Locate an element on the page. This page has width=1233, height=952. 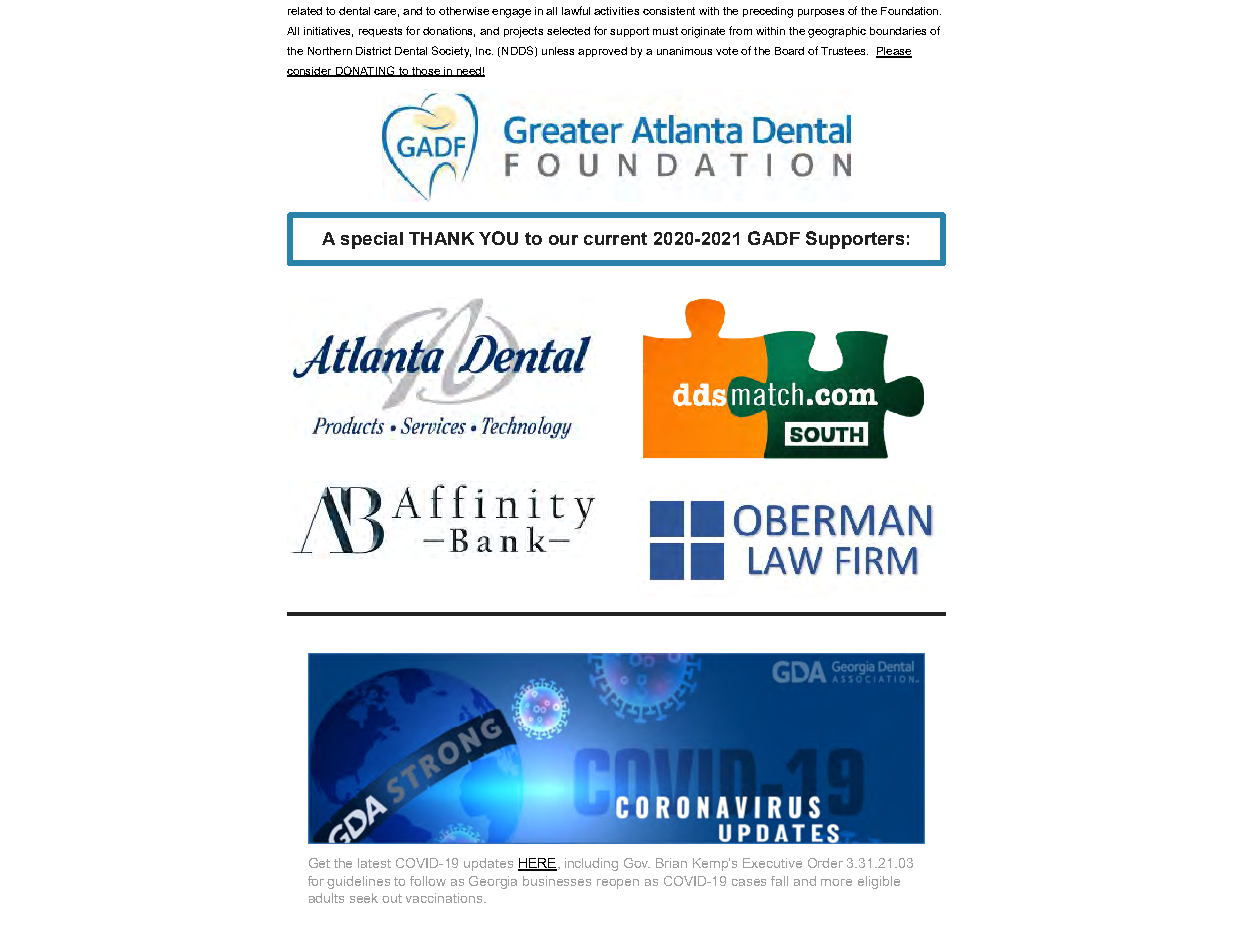
guidelines is located at coordinates (358, 882).
